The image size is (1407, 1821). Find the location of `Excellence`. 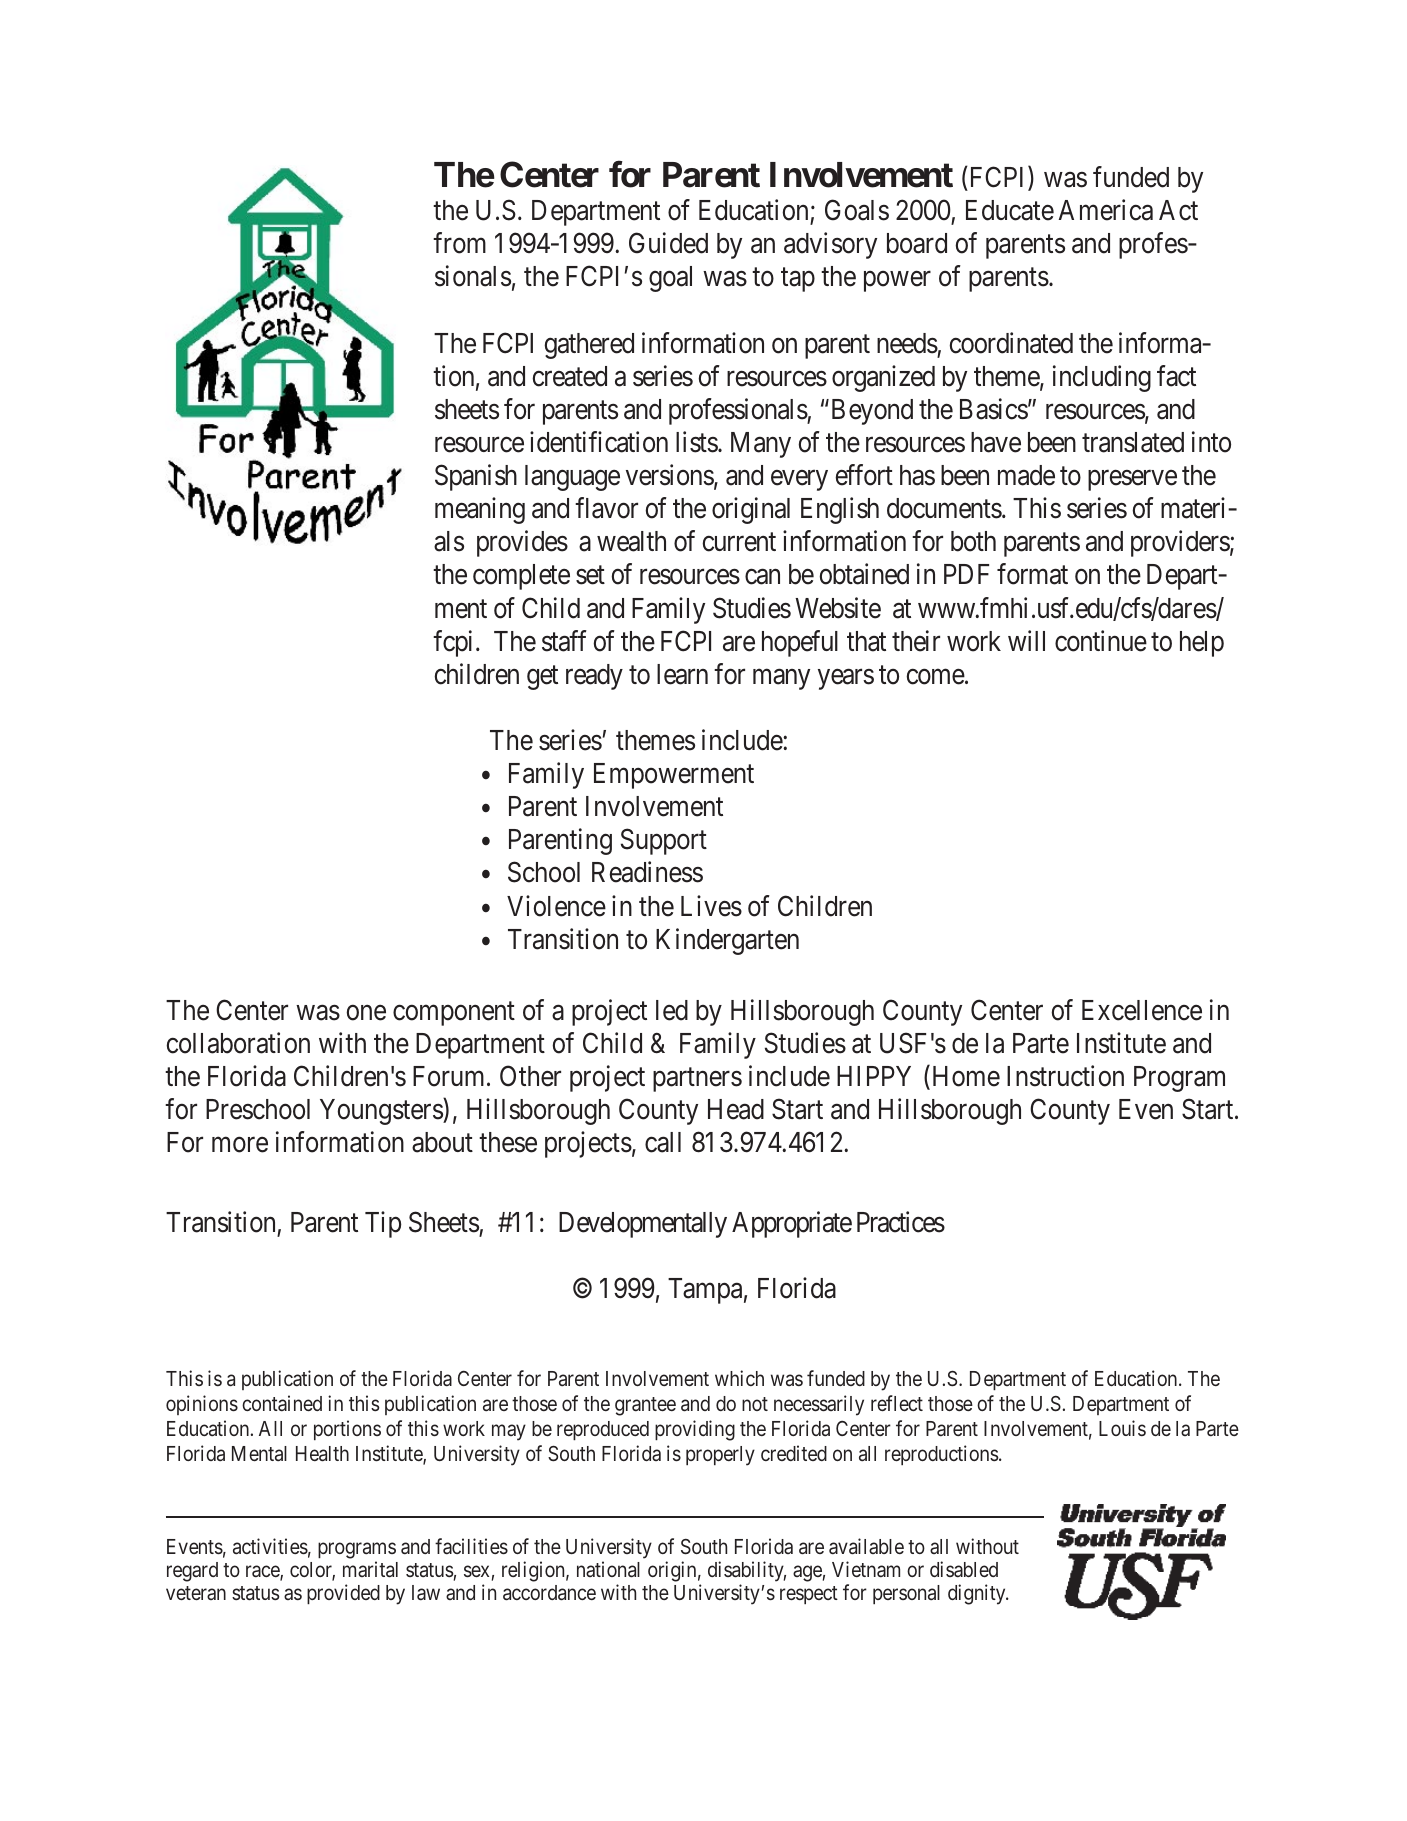

Excellence is located at coordinates (1142, 1010).
